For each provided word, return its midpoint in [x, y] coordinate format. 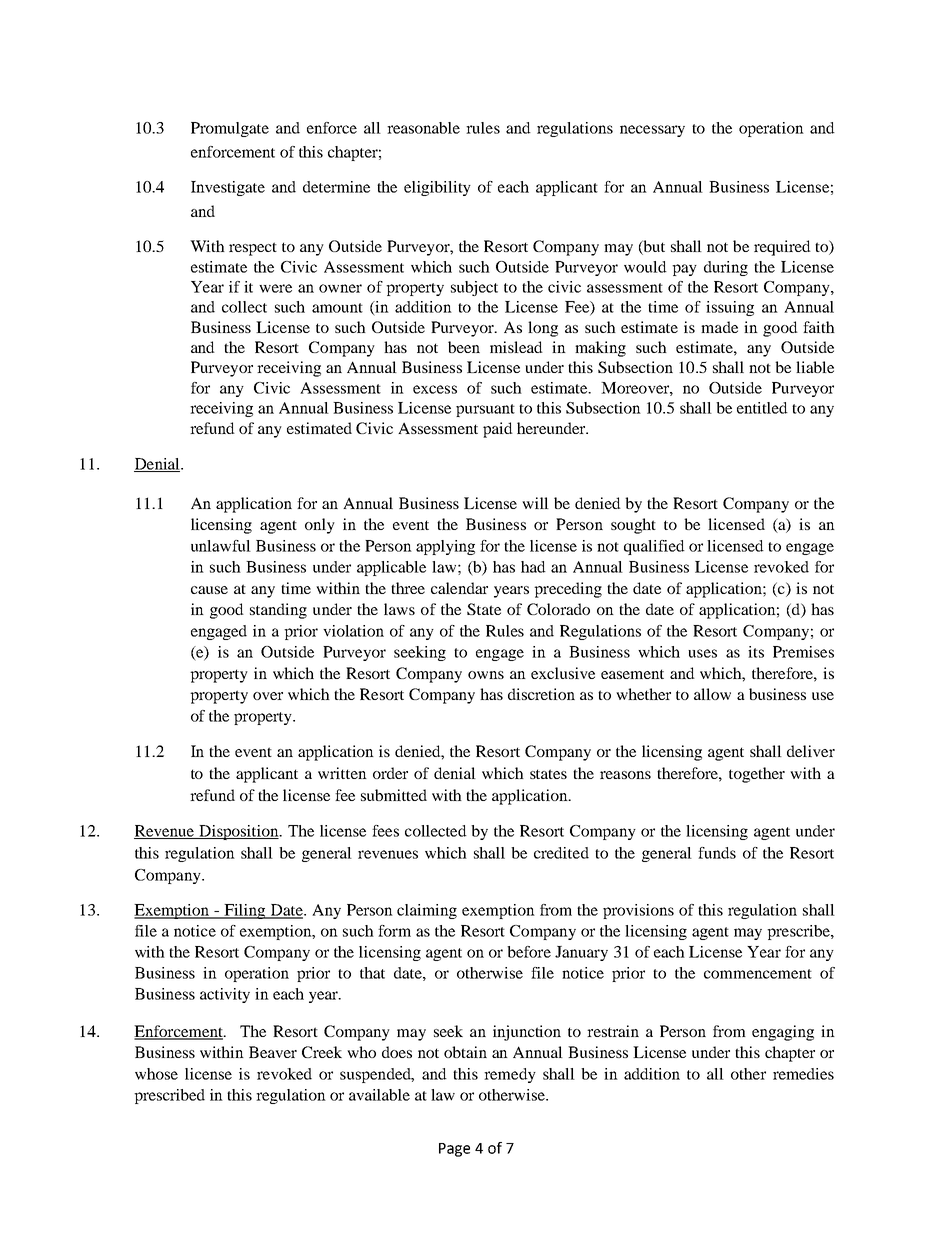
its [756, 652]
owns [486, 675]
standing [278, 611]
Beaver [273, 1052]
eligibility [437, 188]
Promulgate [230, 129]
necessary [652, 131]
